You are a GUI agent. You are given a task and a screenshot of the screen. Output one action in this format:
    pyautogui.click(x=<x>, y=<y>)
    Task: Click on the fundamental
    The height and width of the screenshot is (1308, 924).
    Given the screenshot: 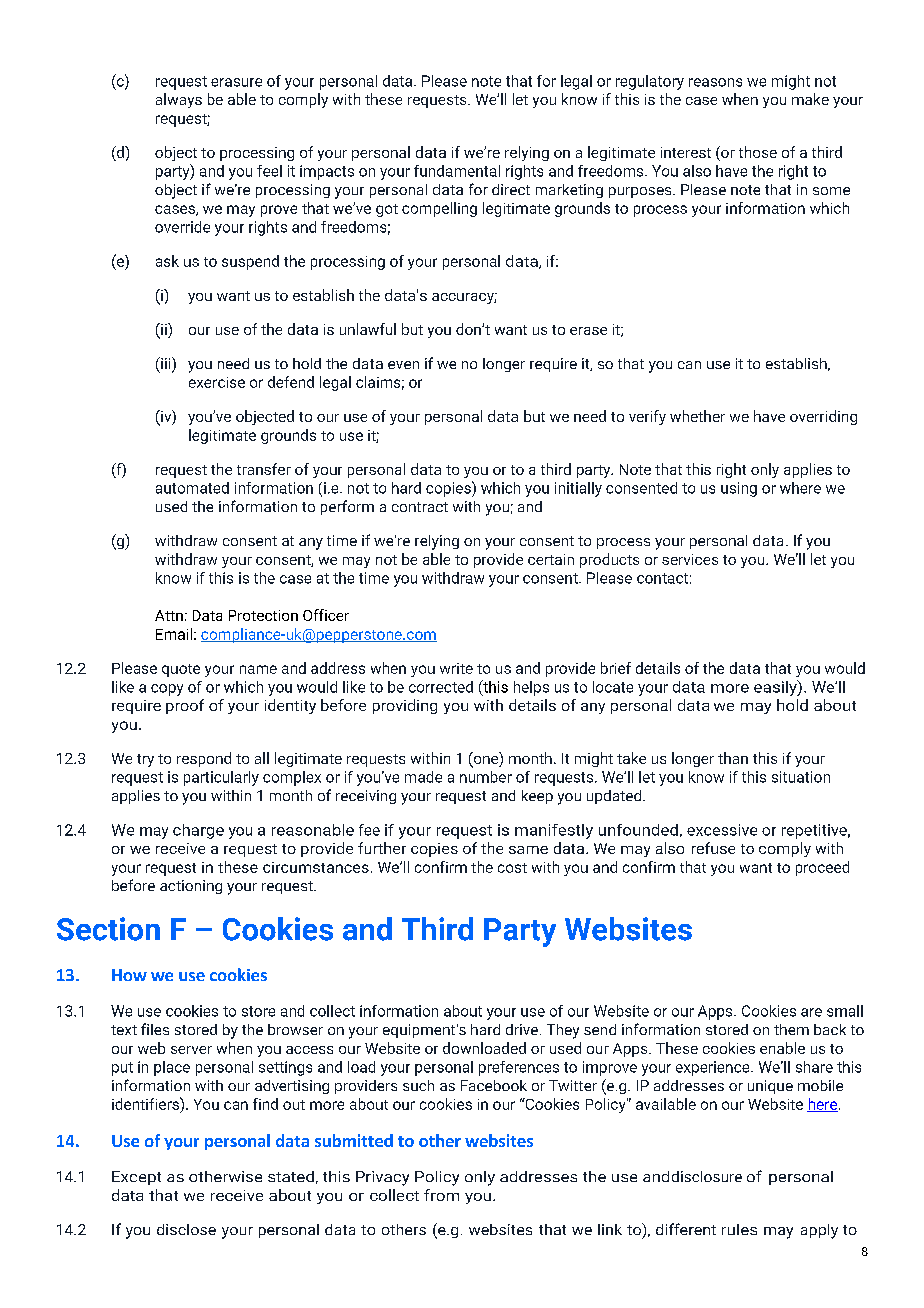 What is the action you would take?
    pyautogui.click(x=457, y=171)
